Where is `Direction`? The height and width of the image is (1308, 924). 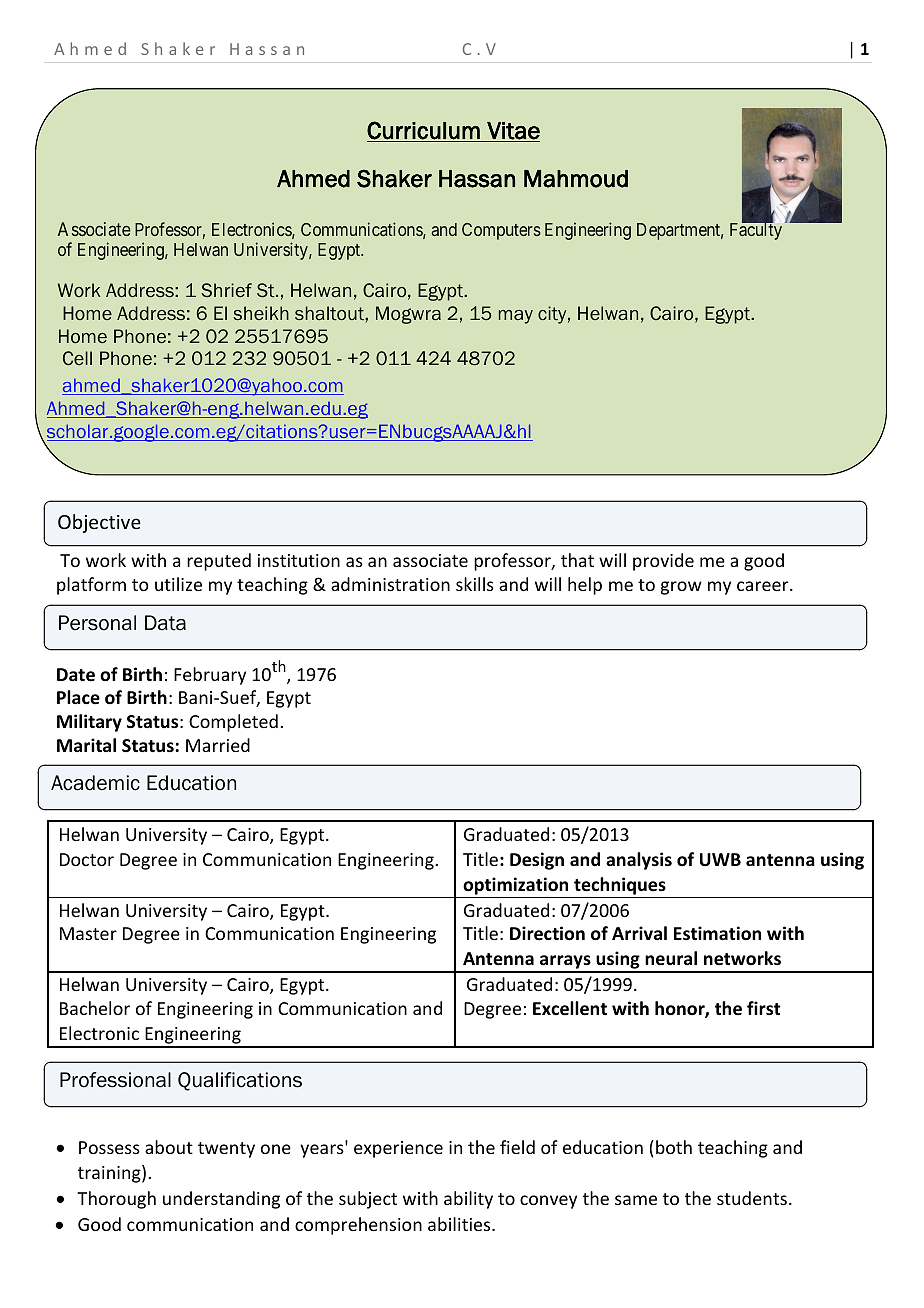
Direction is located at coordinates (547, 933).
